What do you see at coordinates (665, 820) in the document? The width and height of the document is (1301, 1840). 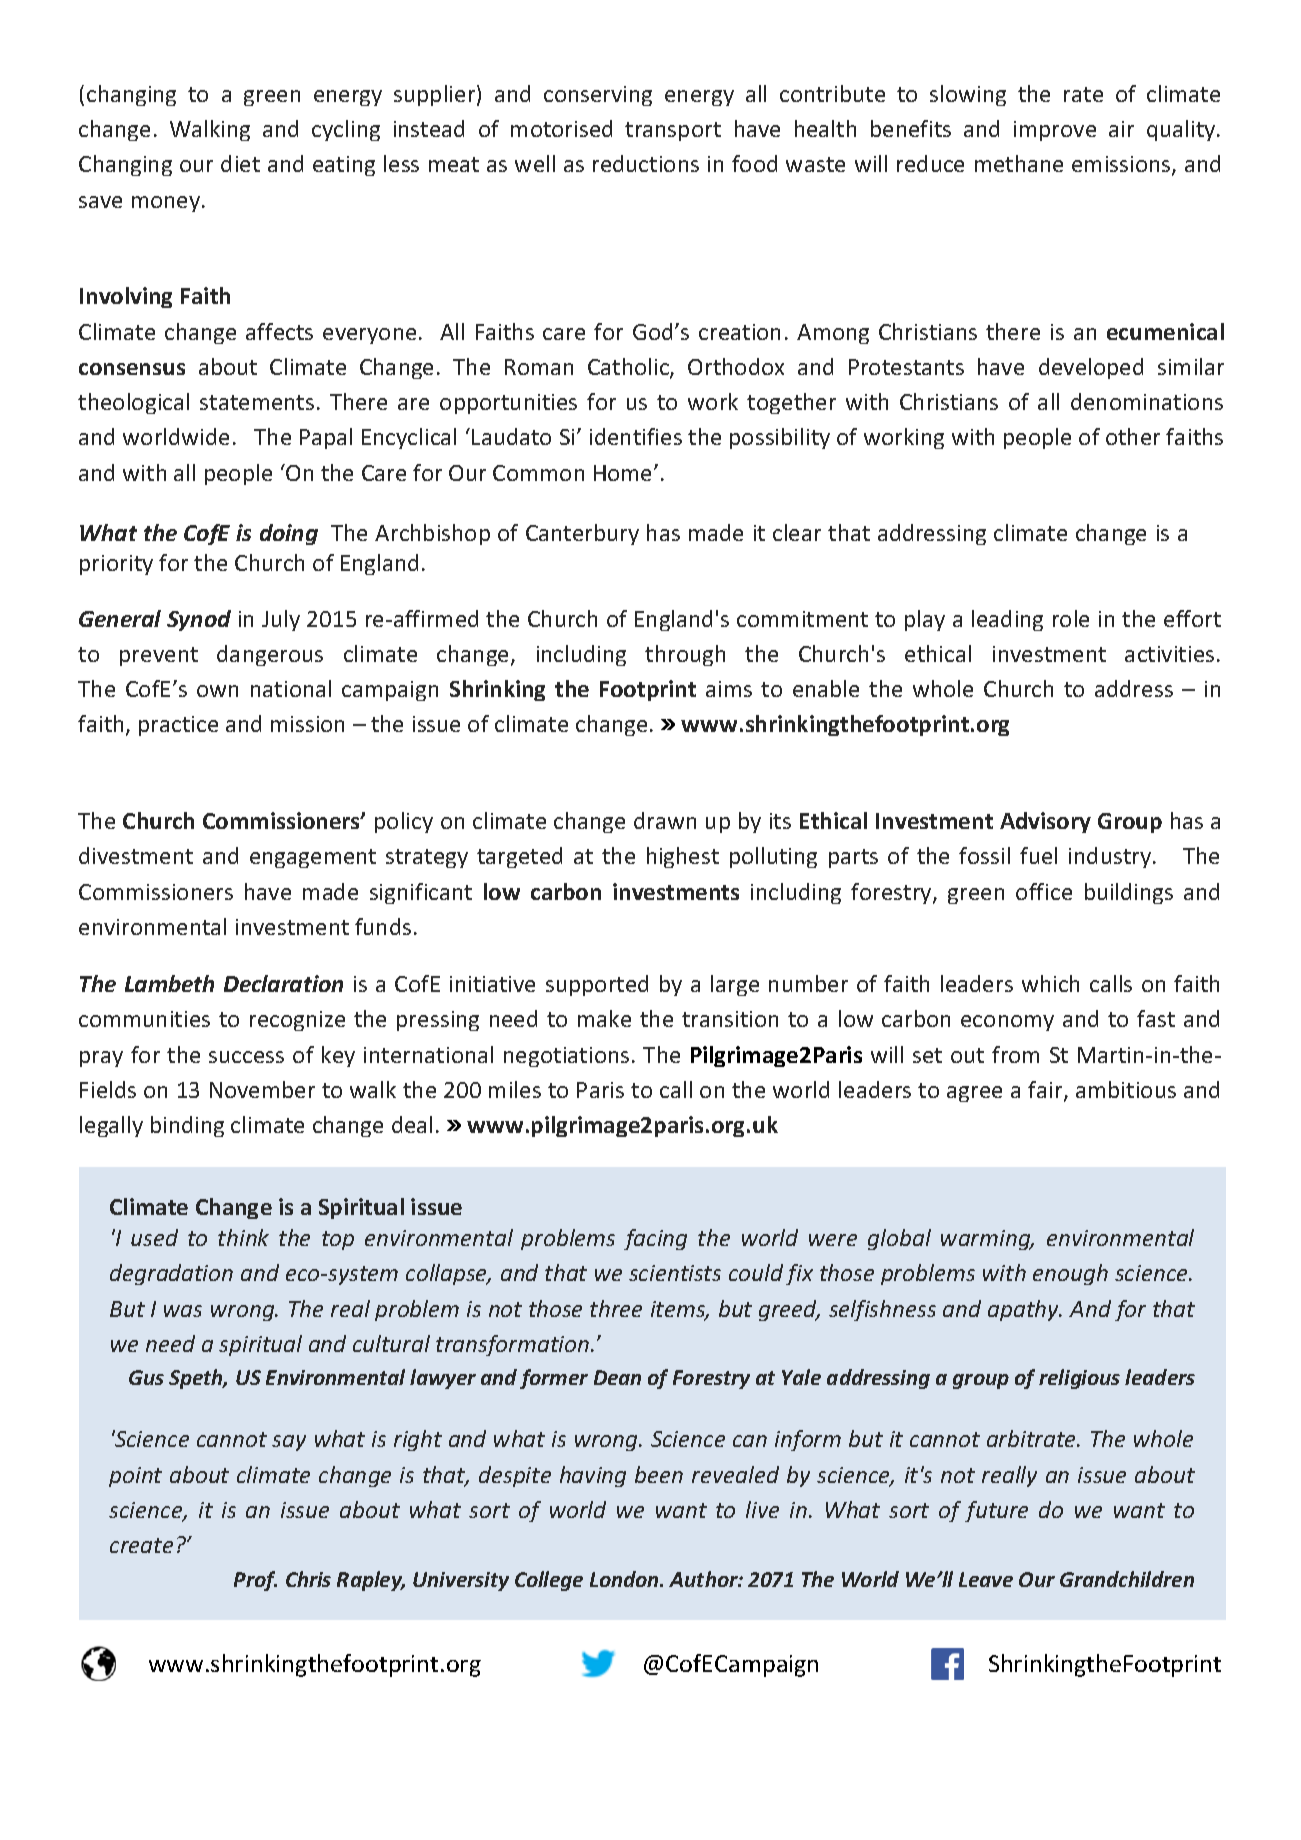 I see `drawn` at bounding box center [665, 820].
